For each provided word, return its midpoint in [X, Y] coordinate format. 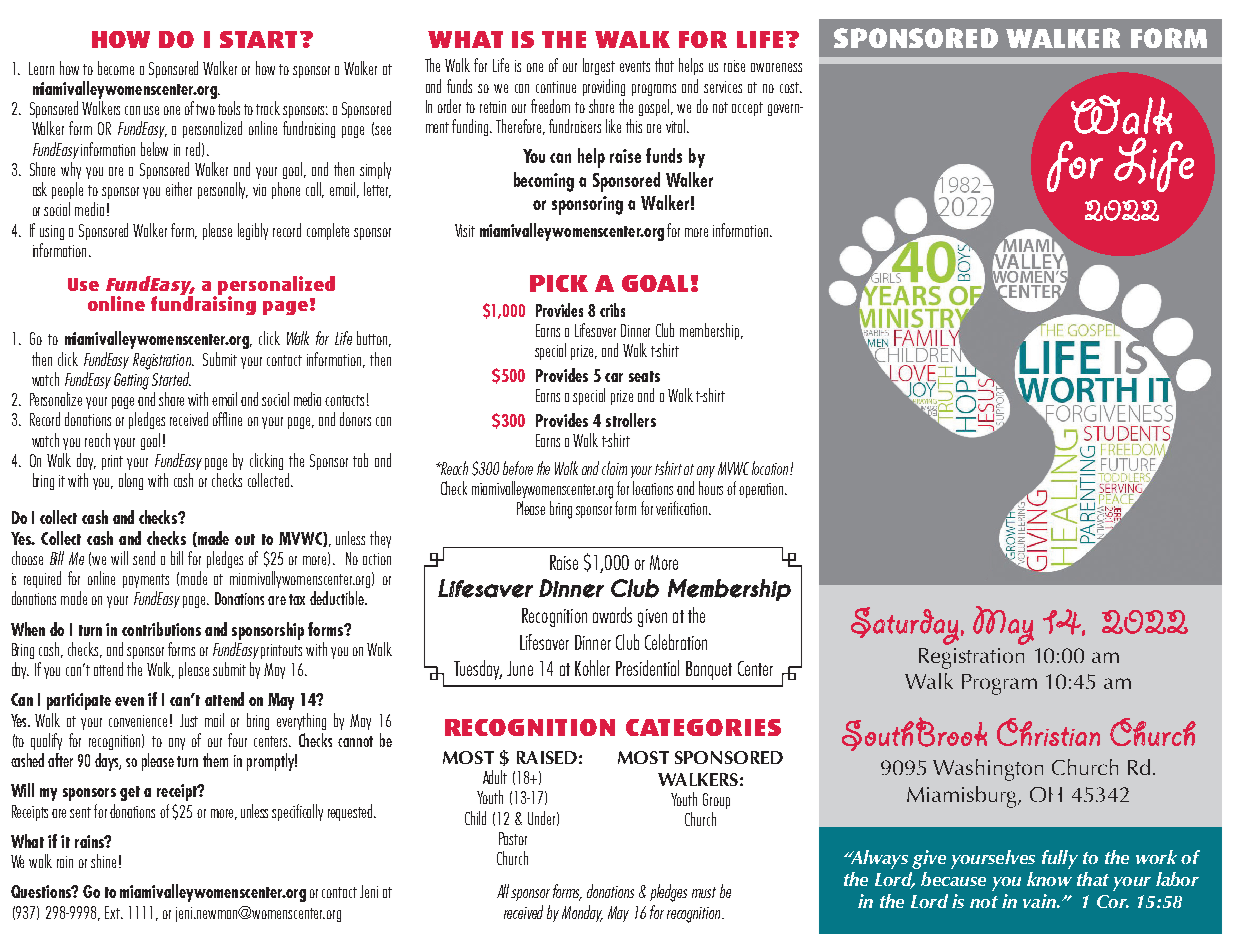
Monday [582, 913]
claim [614, 468]
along [131, 481]
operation [761, 490]
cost [791, 87]
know [1049, 879]
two [205, 109]
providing [604, 87]
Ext [114, 912]
